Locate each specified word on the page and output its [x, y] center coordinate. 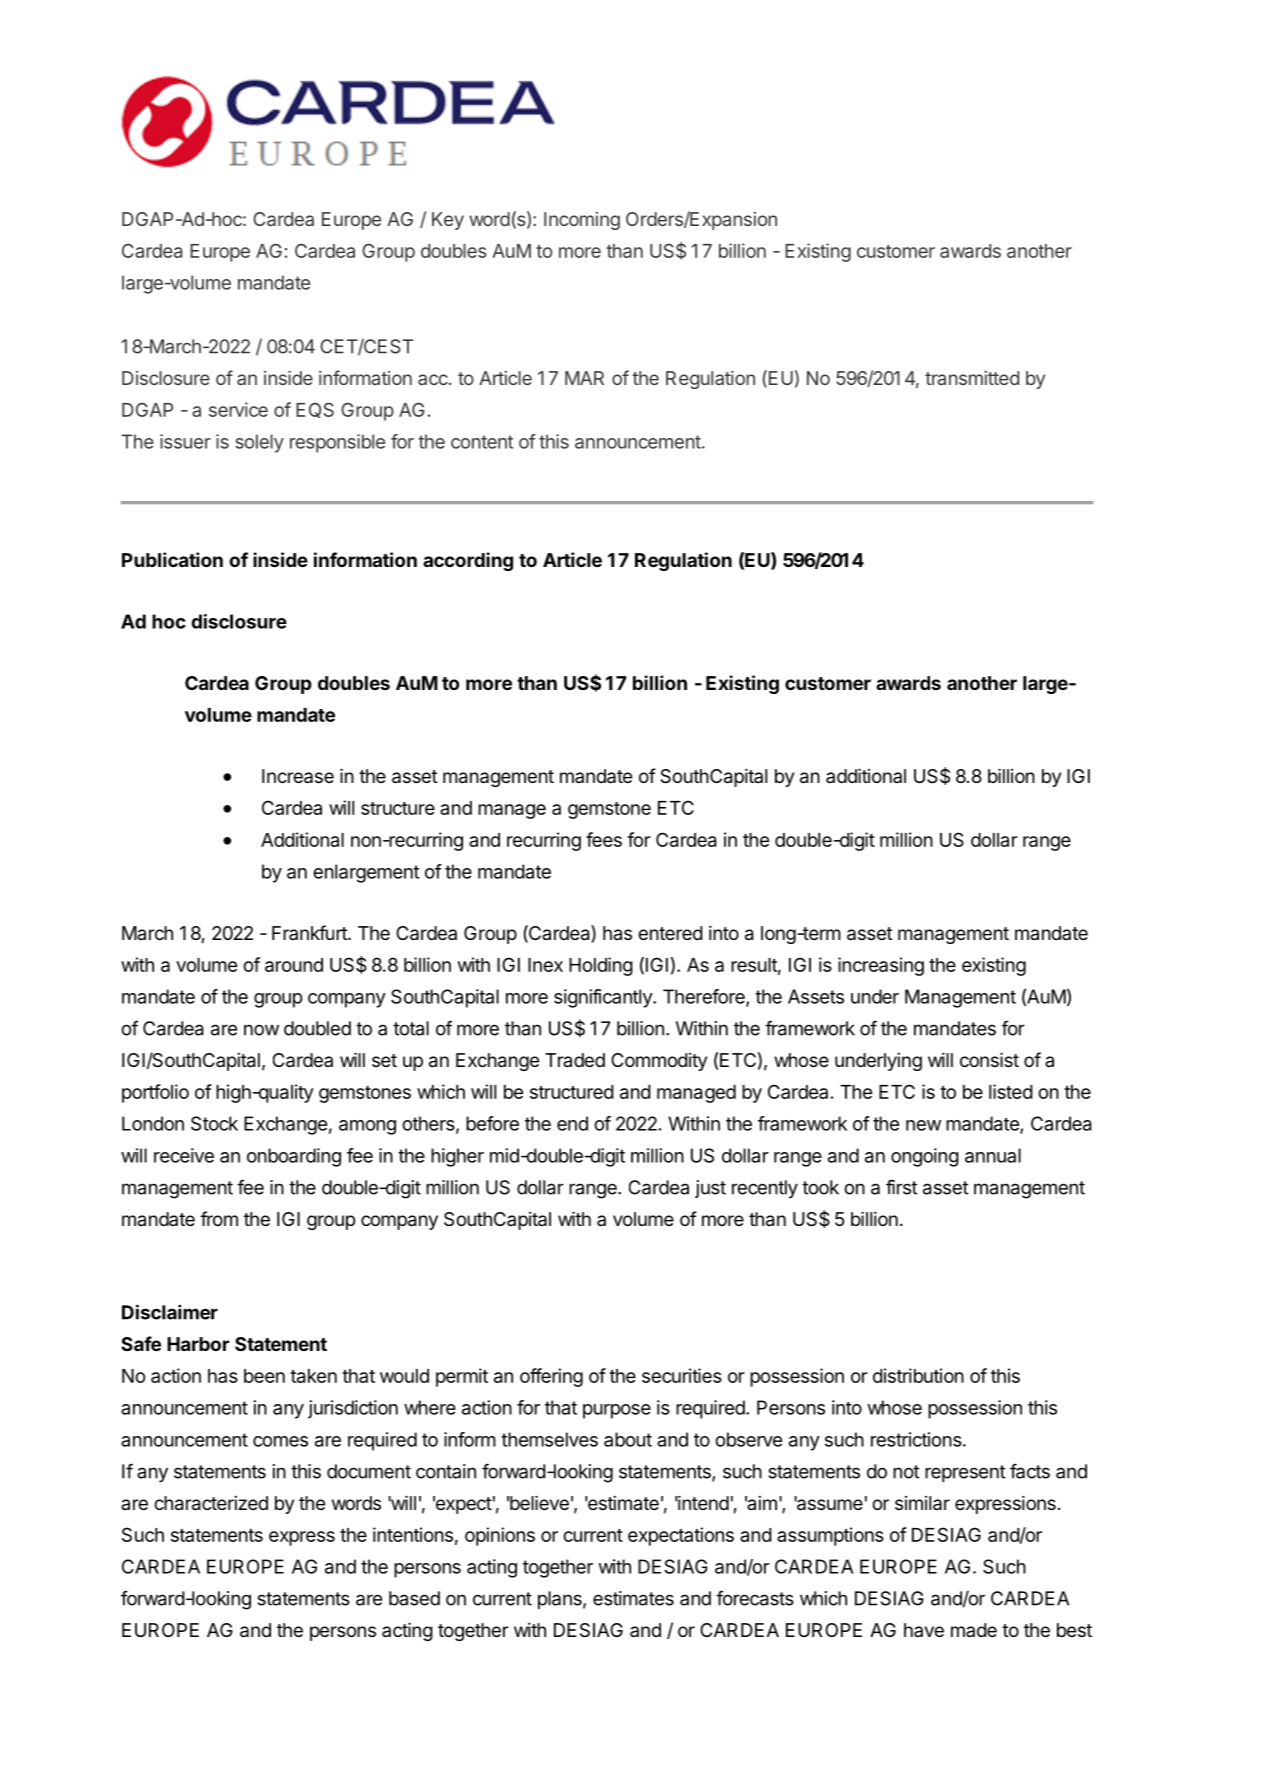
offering [551, 1377]
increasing [881, 966]
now [261, 1030]
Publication [172, 559]
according [468, 561]
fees [604, 839]
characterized [211, 1503]
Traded [575, 1060]
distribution [918, 1375]
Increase [298, 776]
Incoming [582, 221]
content [482, 442]
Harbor [198, 1344]
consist [989, 1059]
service [238, 409]
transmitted [972, 378]
